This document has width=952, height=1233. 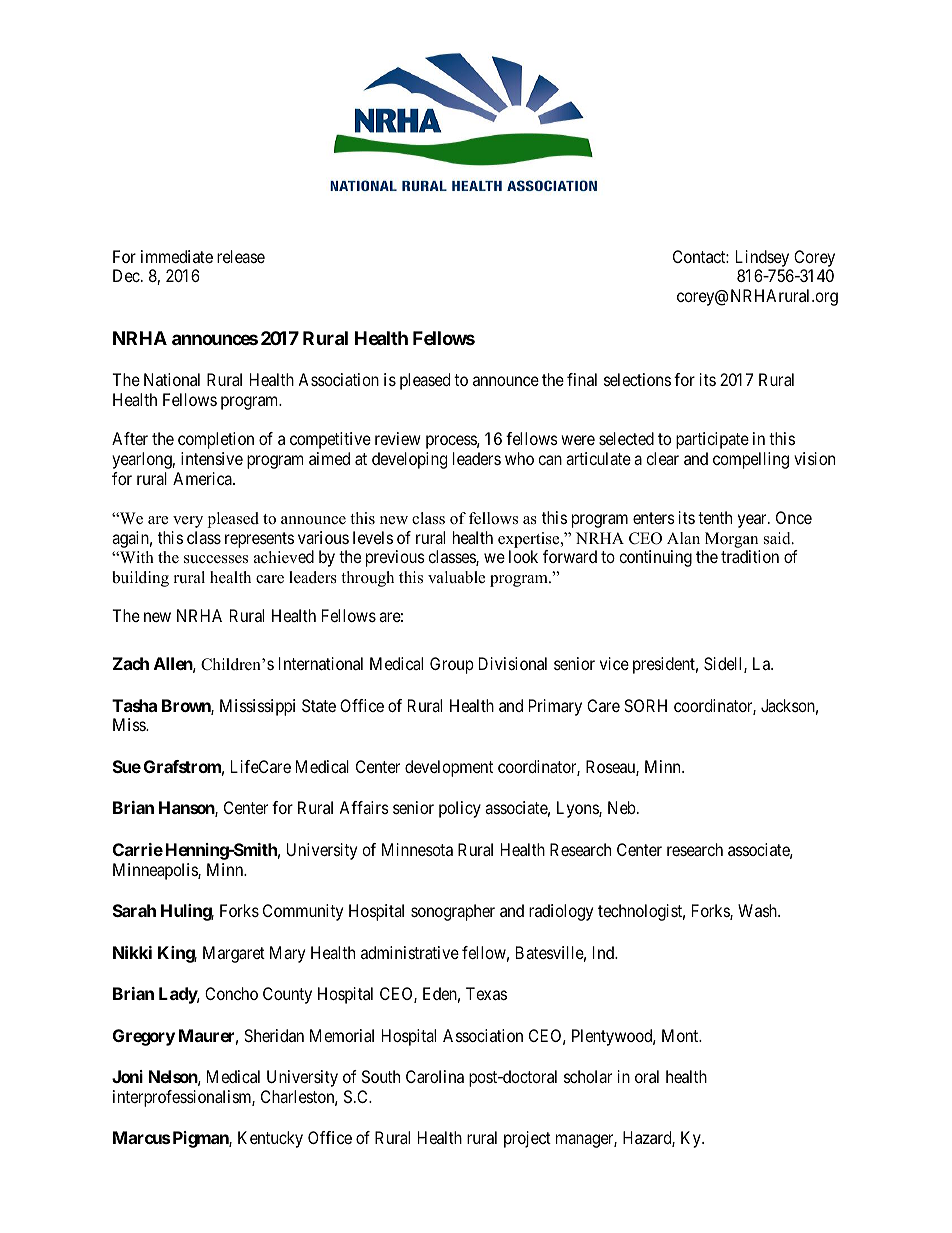 I want to click on vice, so click(x=614, y=663).
